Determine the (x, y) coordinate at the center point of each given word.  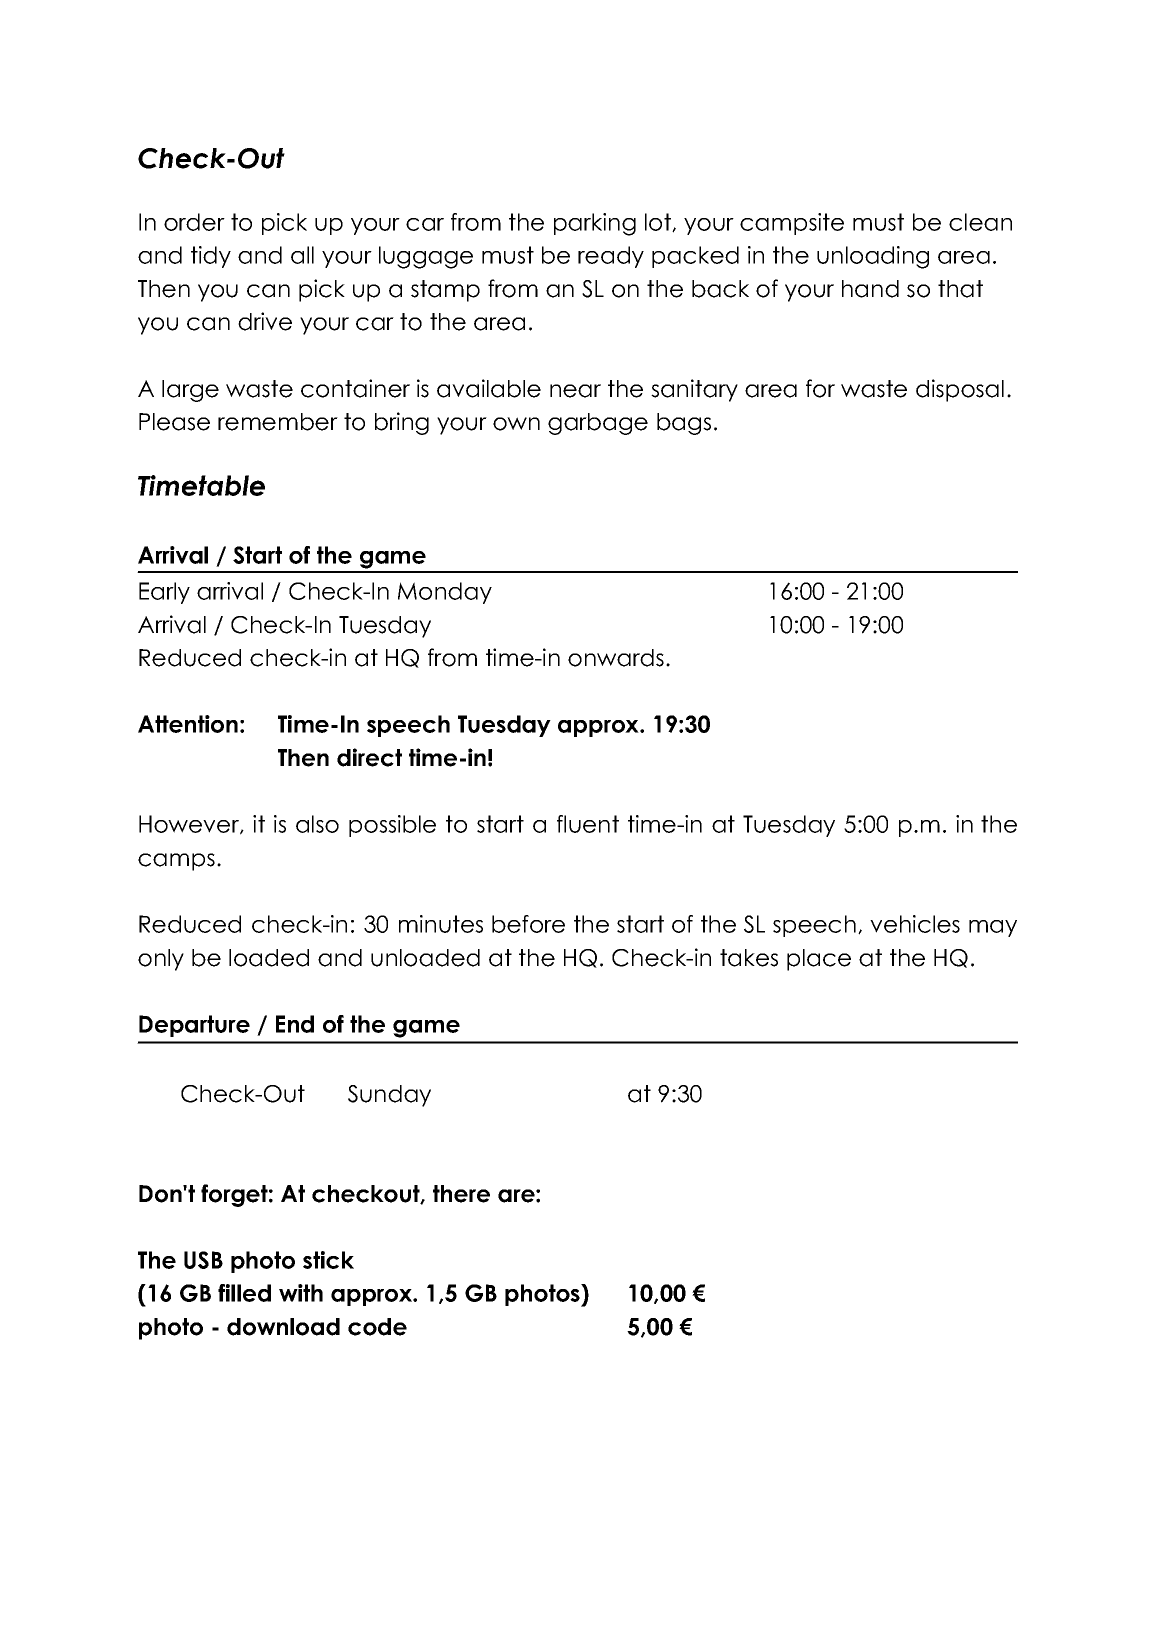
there (461, 1194)
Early (164, 593)
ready (611, 257)
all (302, 255)
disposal (960, 390)
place (819, 960)
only (161, 960)
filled (244, 1293)
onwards (616, 658)
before (528, 924)
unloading (873, 257)
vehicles (915, 924)
